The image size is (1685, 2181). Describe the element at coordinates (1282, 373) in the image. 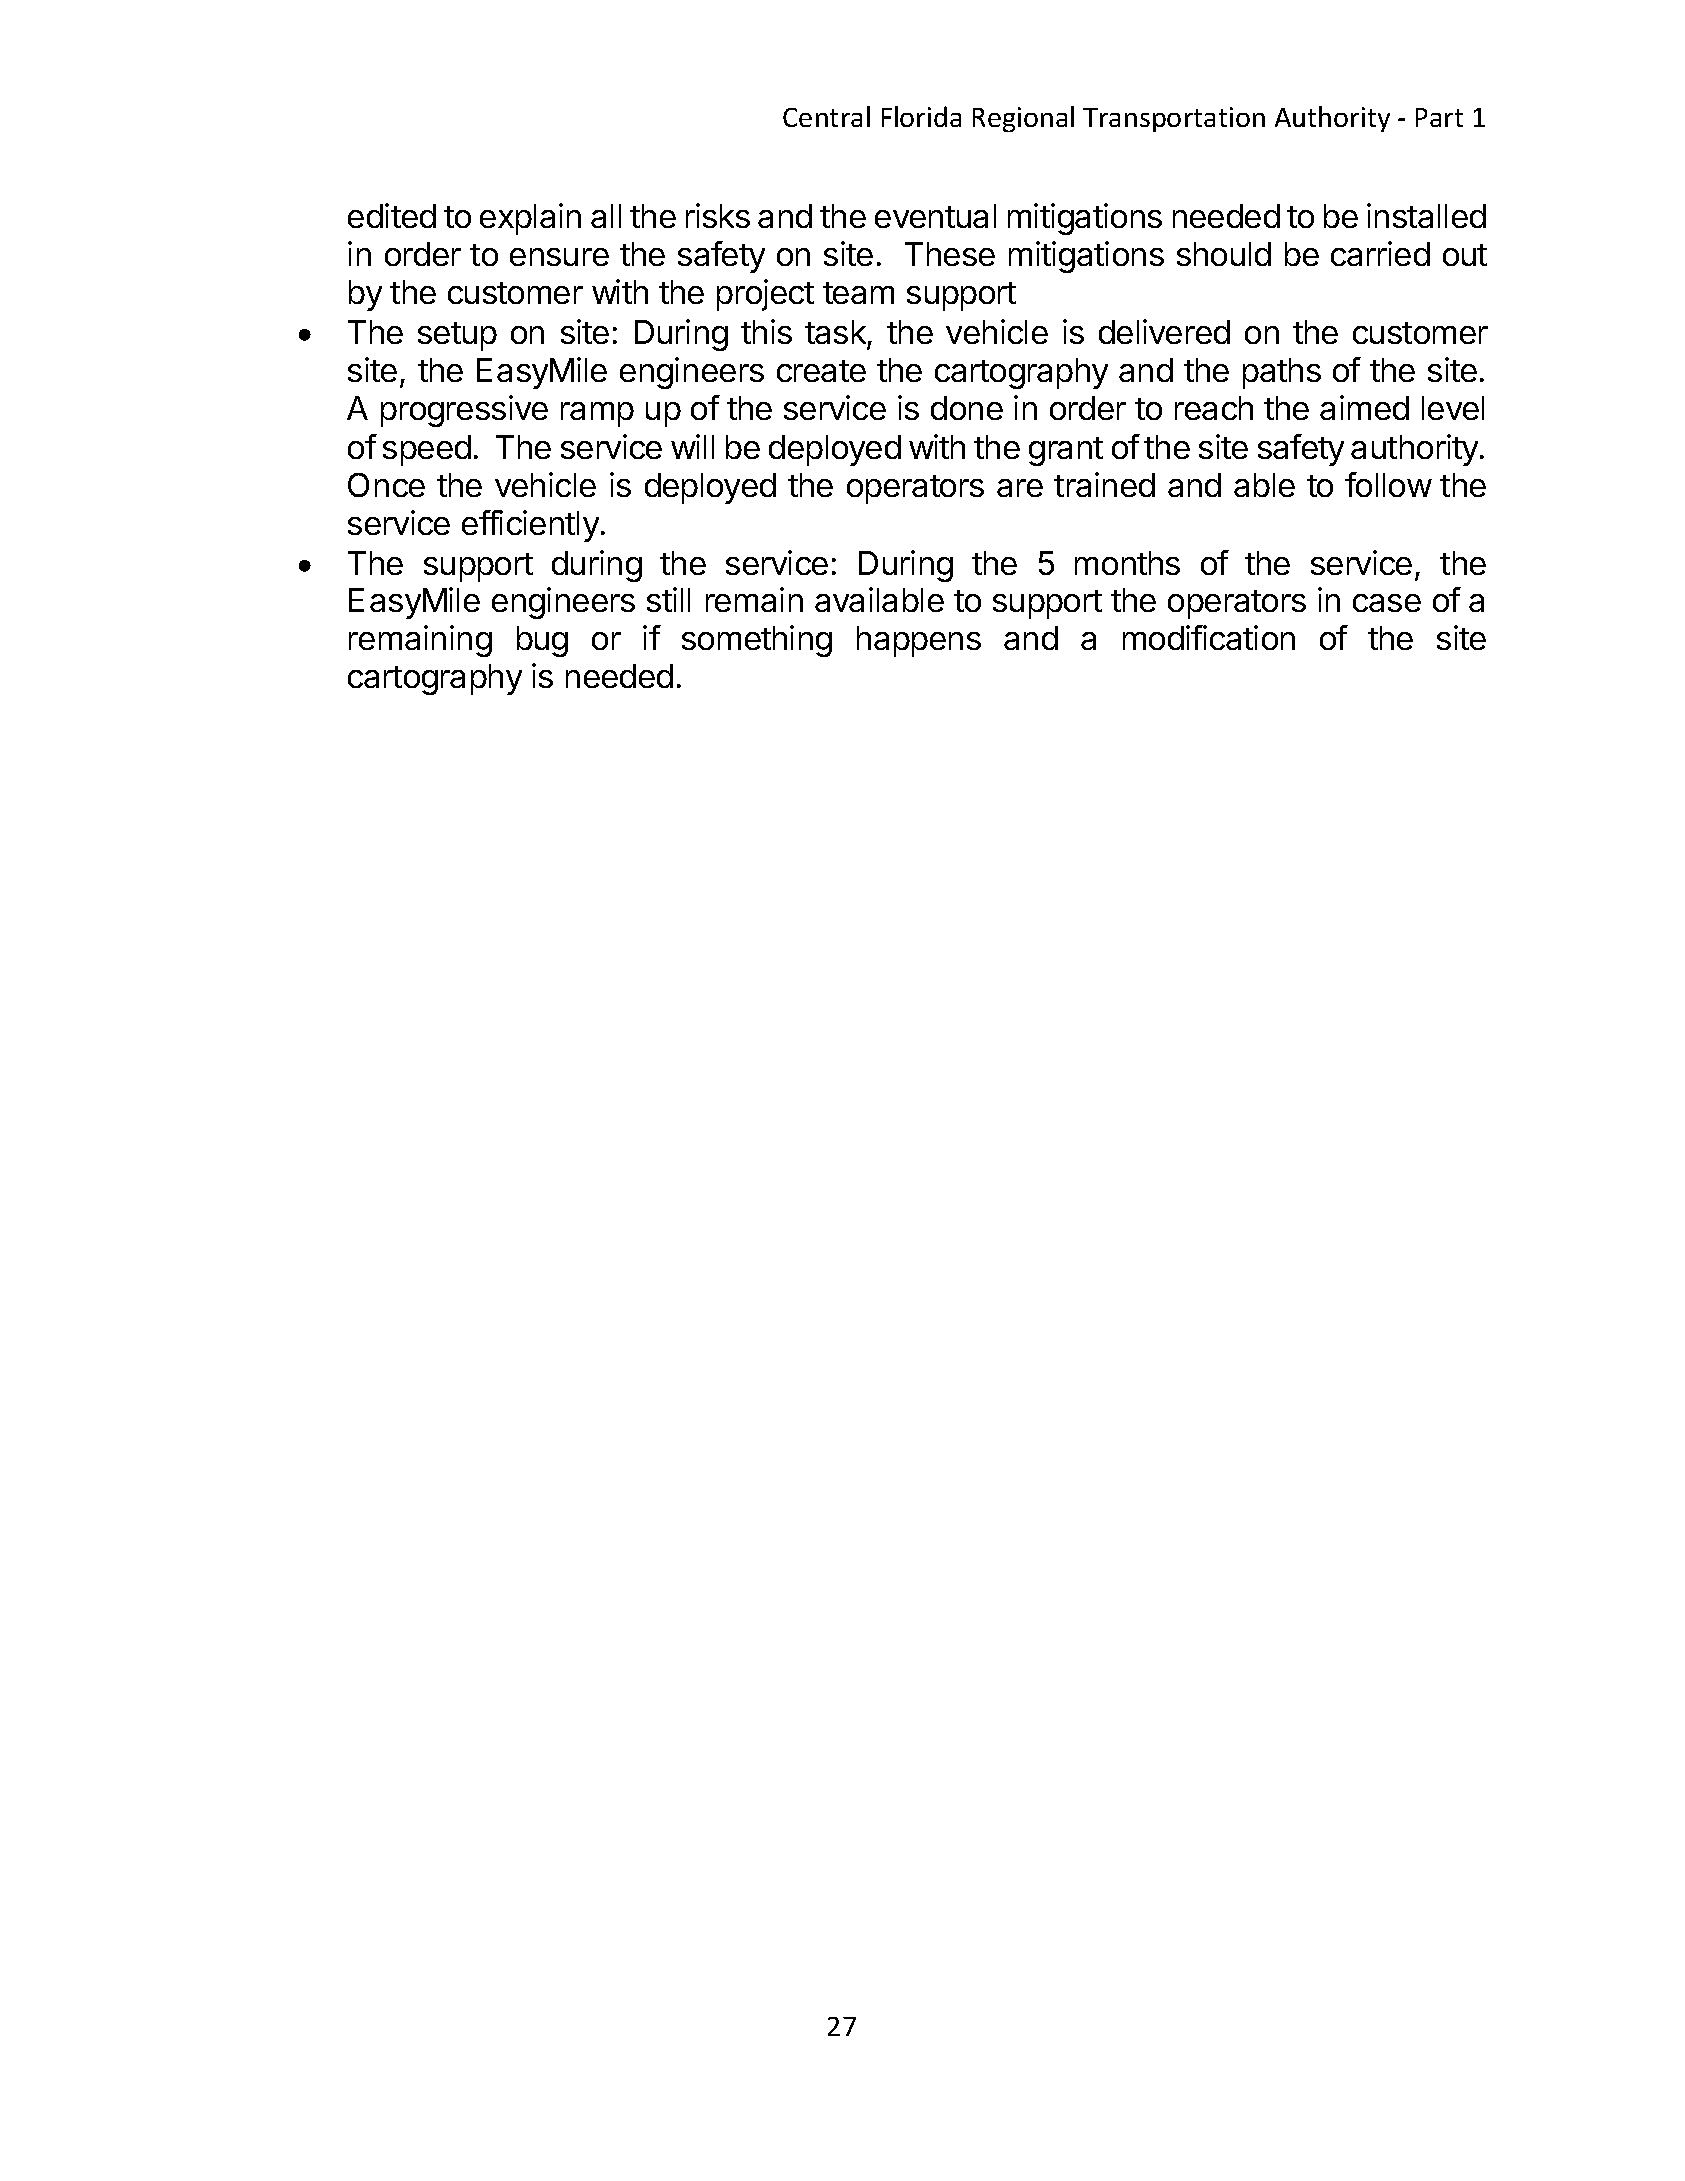

I see `paths` at that location.
